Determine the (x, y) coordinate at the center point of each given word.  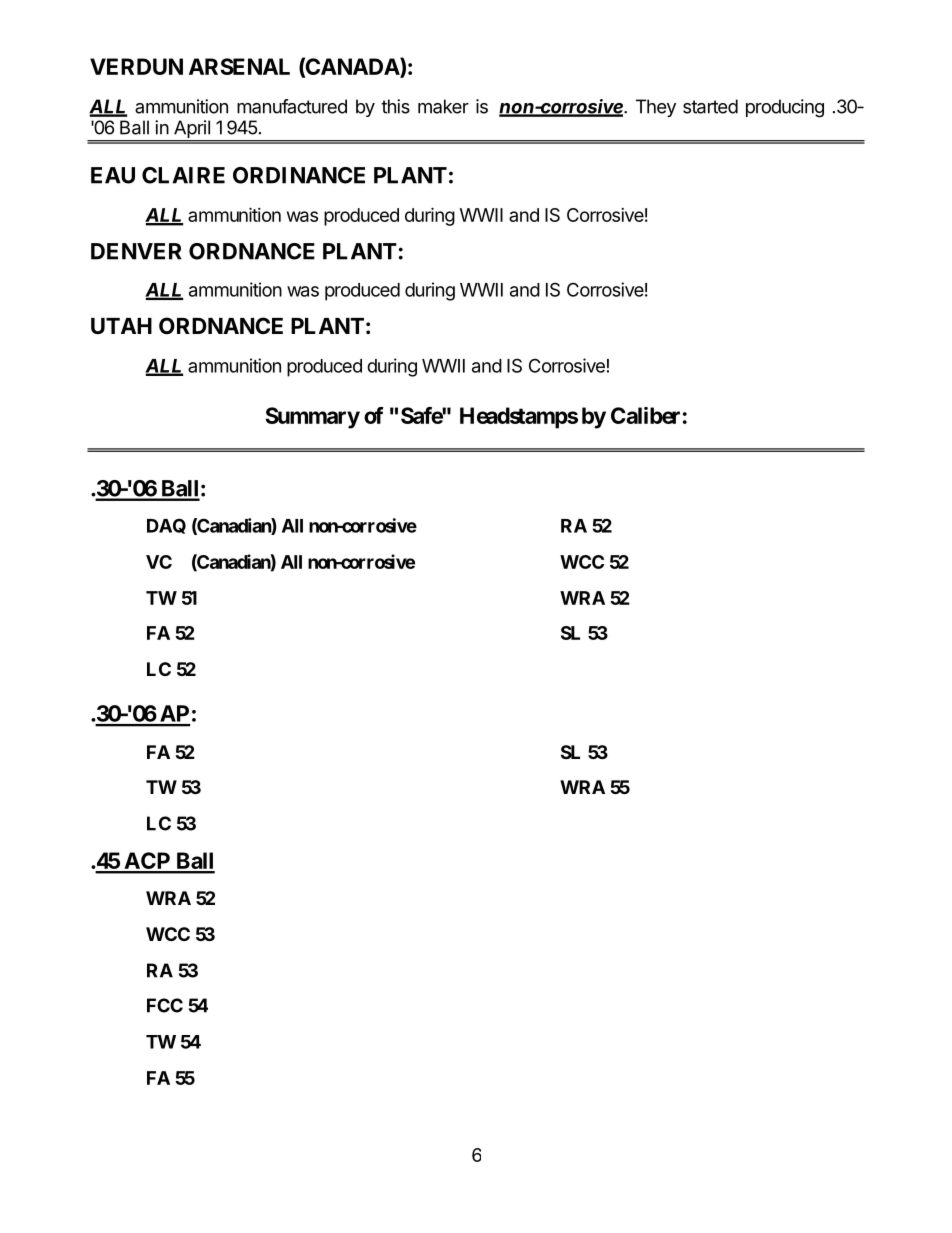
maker (443, 106)
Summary (313, 418)
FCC (165, 1005)
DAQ (166, 526)
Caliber (645, 415)
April (192, 130)
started (710, 106)
